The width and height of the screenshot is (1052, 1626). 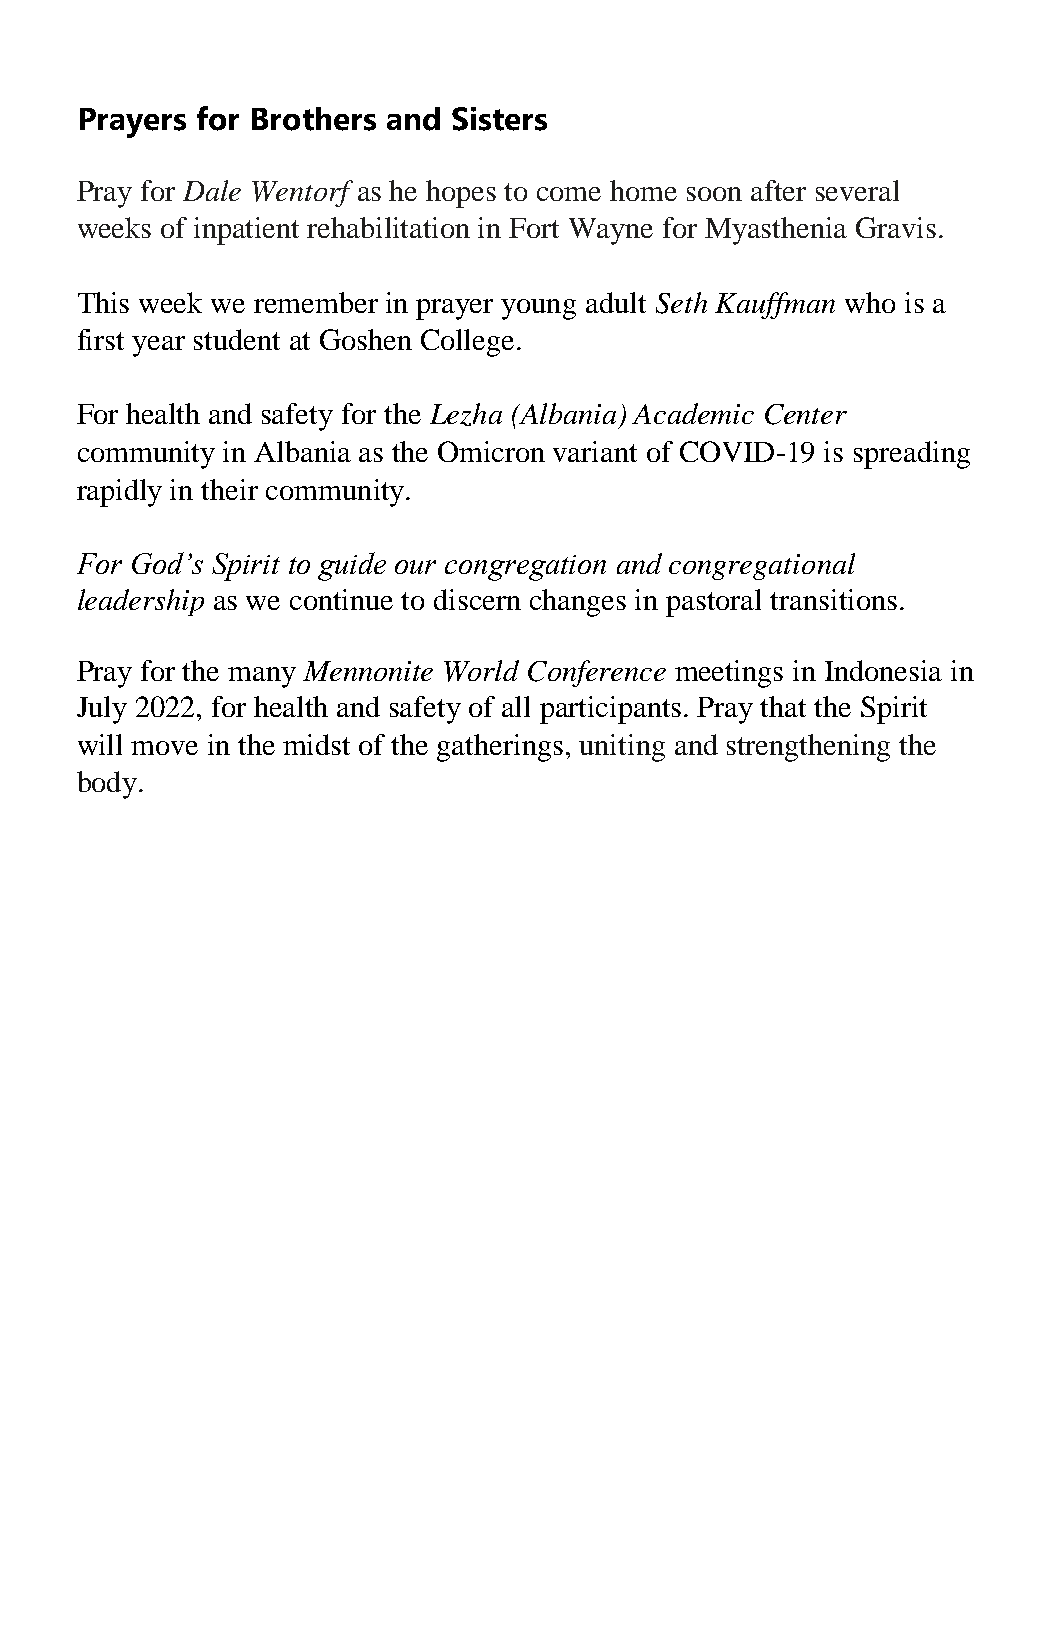 What do you see at coordinates (164, 748) in the screenshot?
I see `move` at bounding box center [164, 748].
